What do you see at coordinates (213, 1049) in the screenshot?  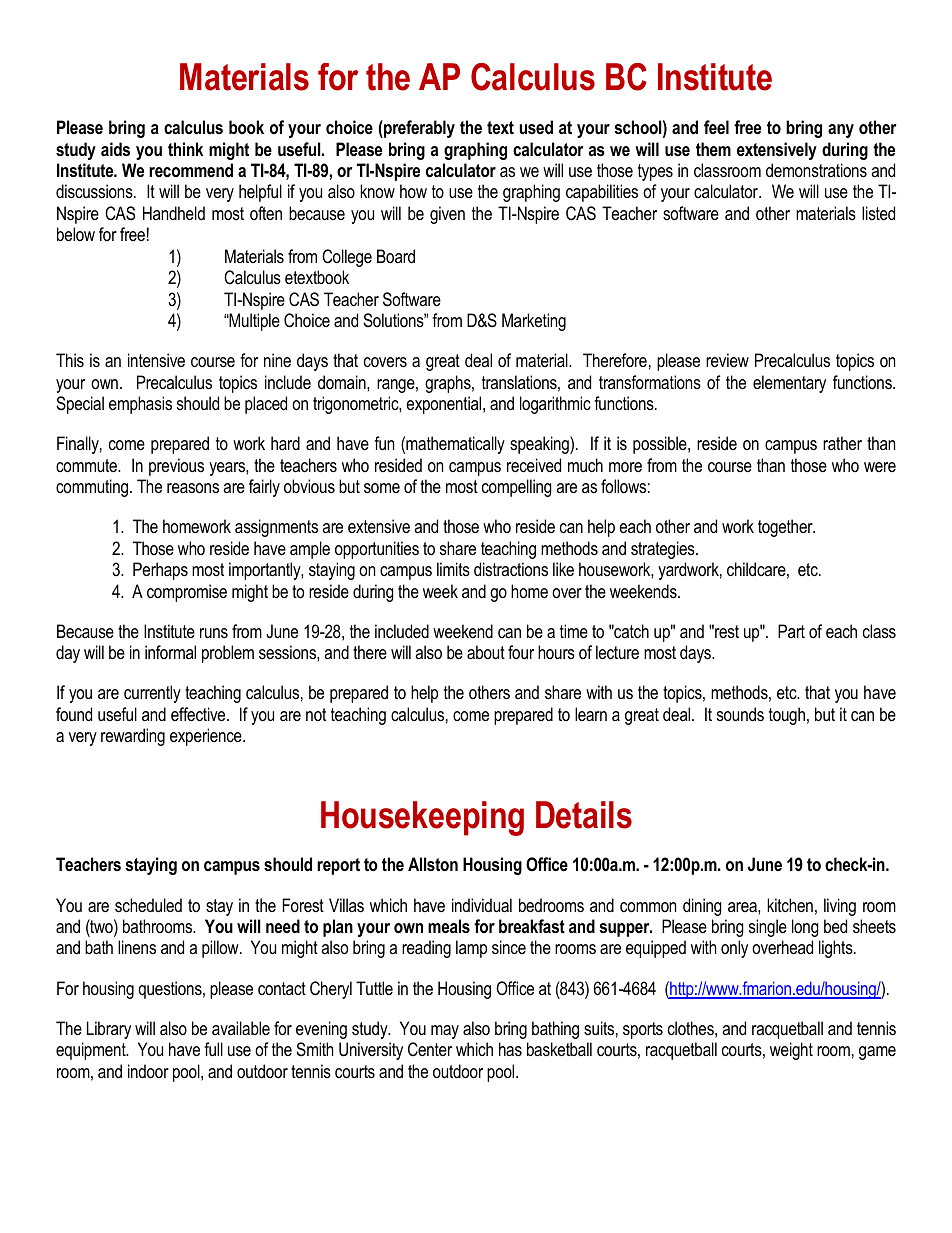 I see `full` at bounding box center [213, 1049].
